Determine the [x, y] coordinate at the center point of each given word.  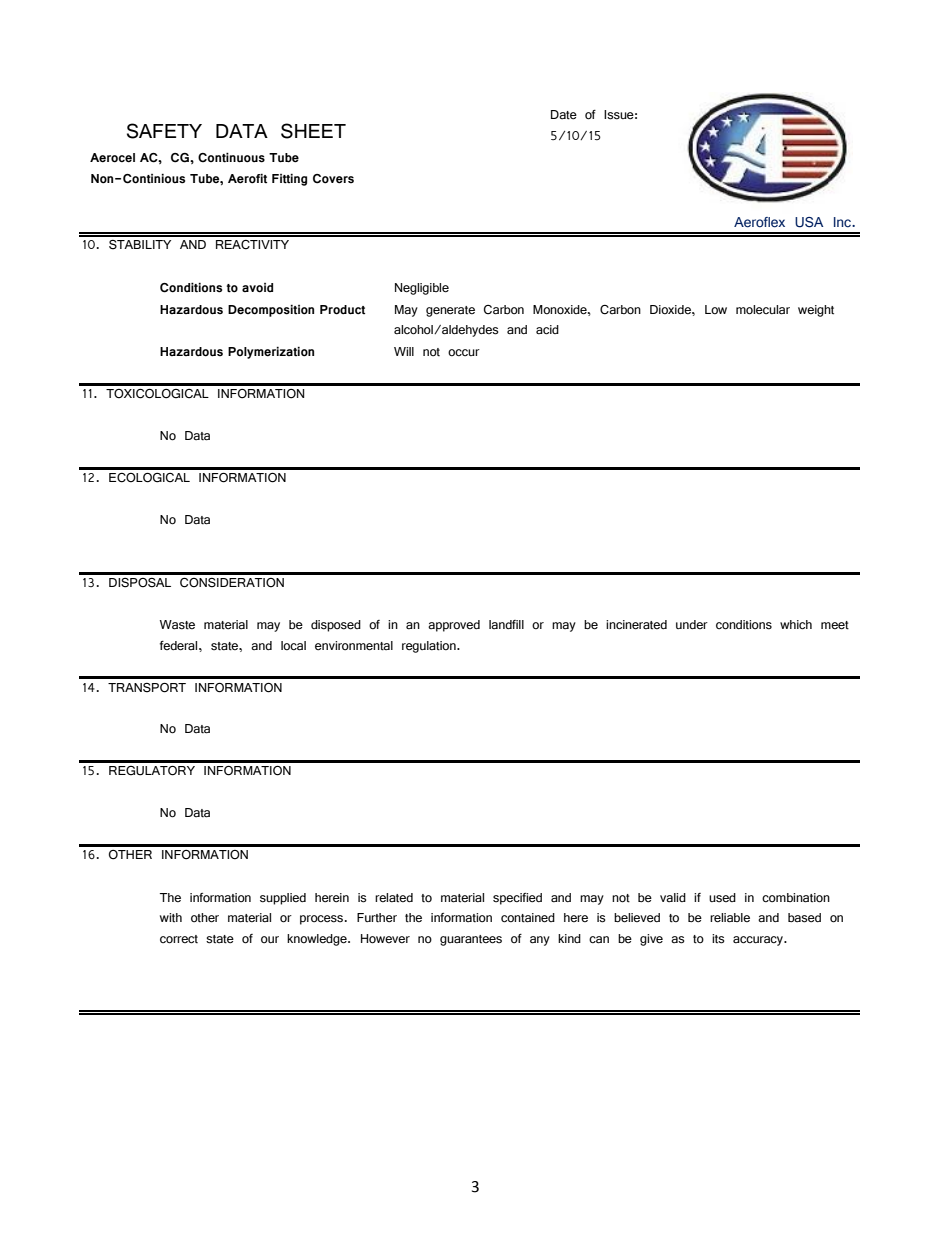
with [171, 918]
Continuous [231, 157]
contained [528, 918]
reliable [730, 918]
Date [564, 115]
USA [809, 222]
